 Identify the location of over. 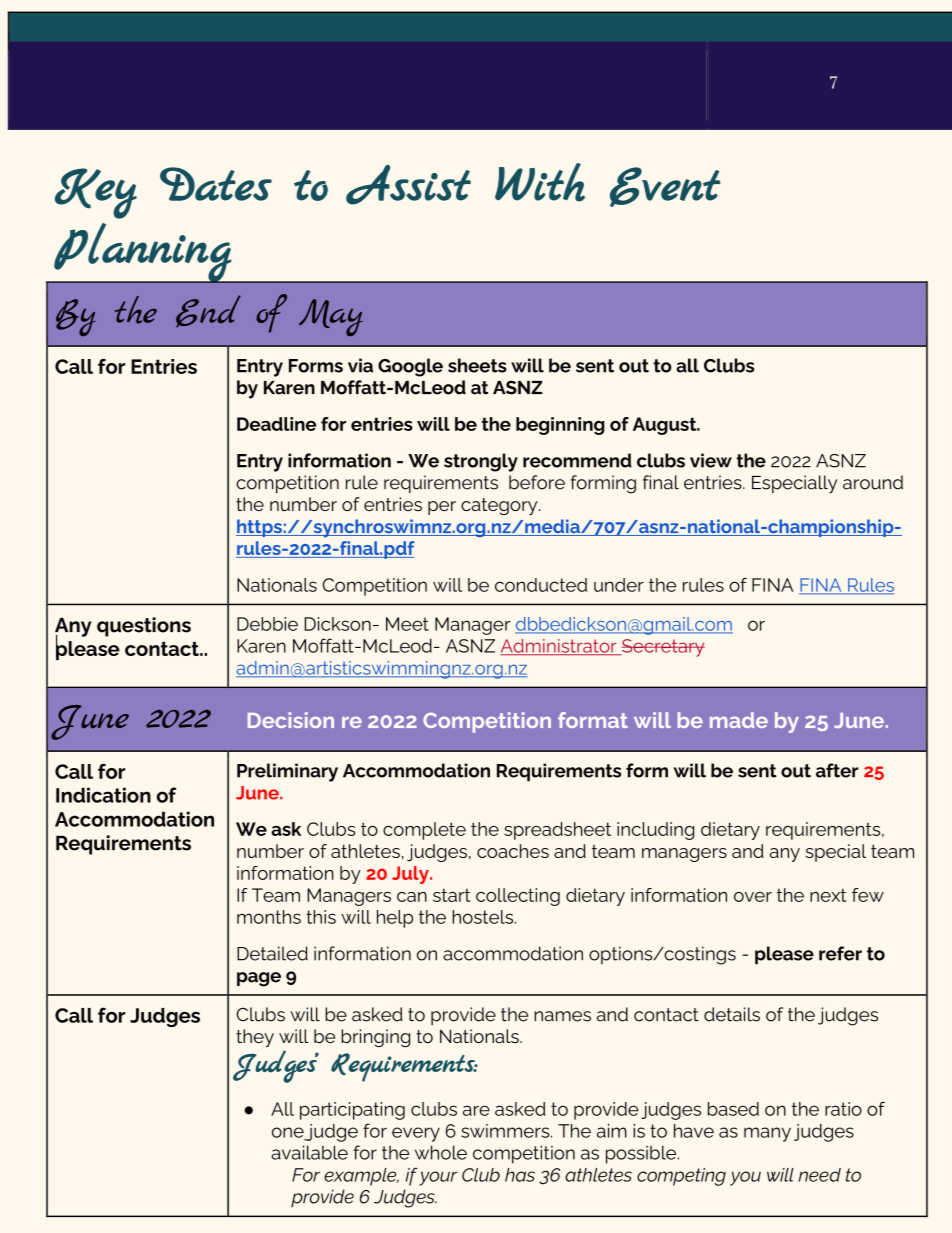
(753, 897).
